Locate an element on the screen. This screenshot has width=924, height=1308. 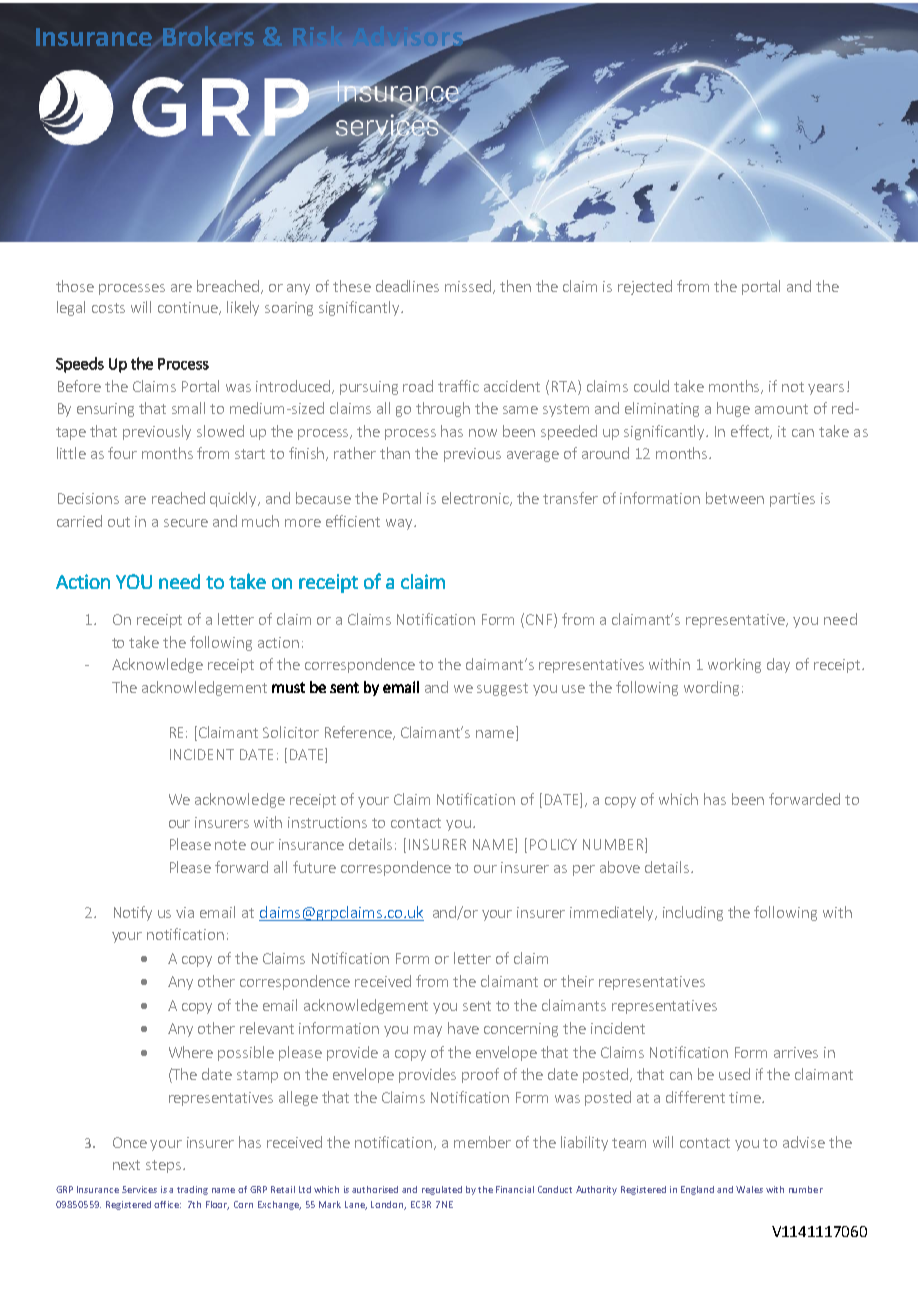
missed is located at coordinates (469, 287).
